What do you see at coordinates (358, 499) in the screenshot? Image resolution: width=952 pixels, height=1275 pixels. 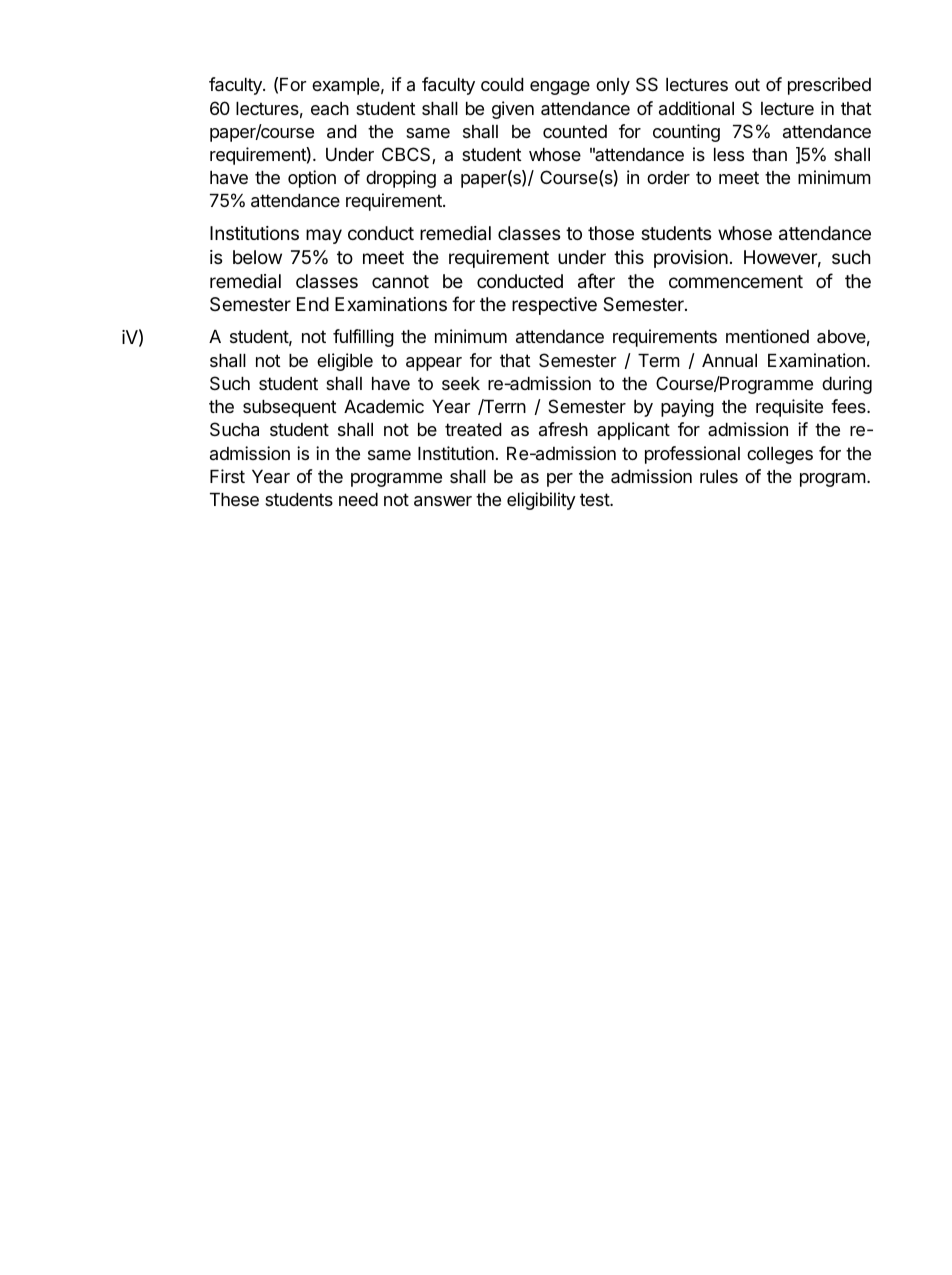 I see `need` at bounding box center [358, 499].
